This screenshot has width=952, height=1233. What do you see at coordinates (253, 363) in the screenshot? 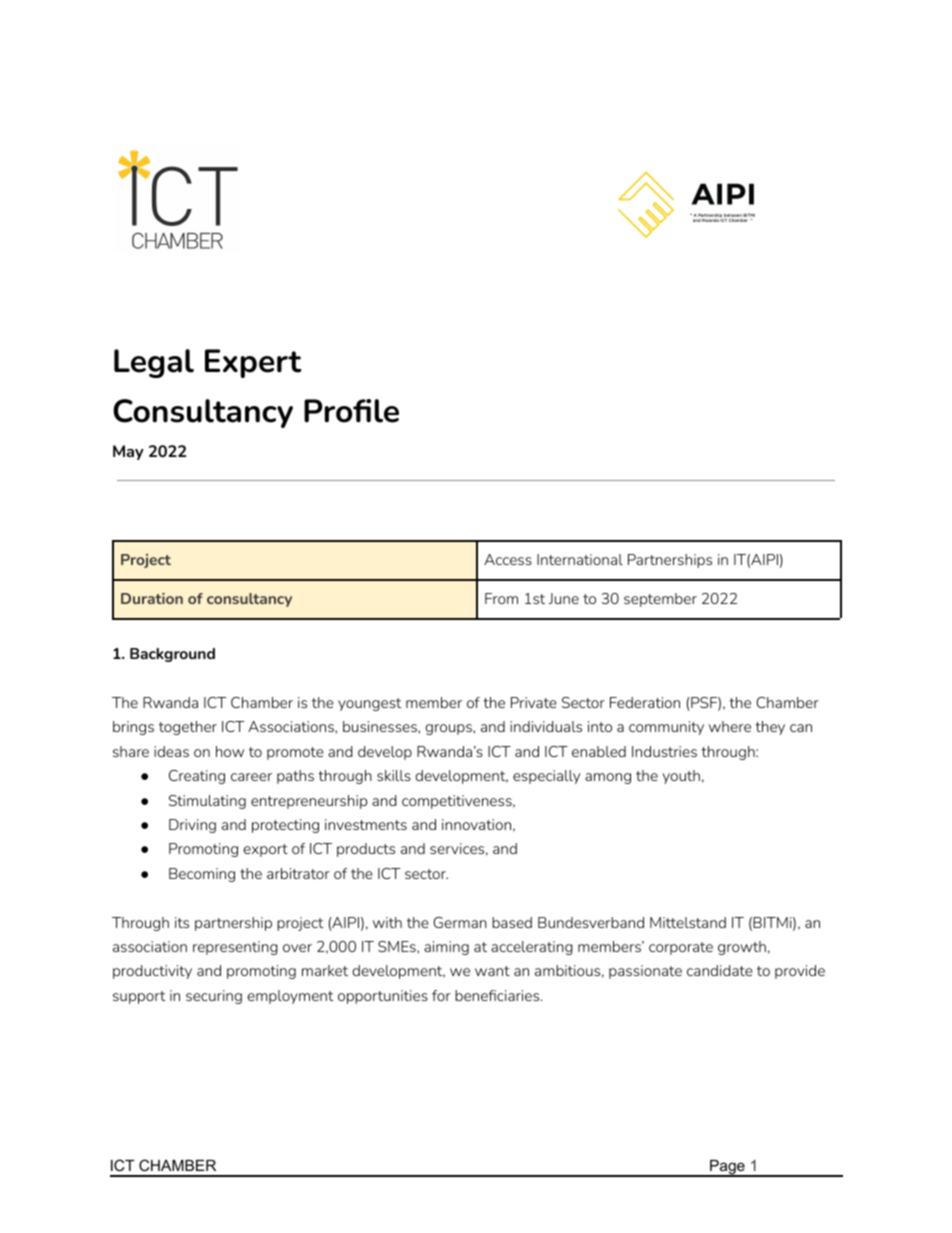
I see `Expert` at bounding box center [253, 363].
